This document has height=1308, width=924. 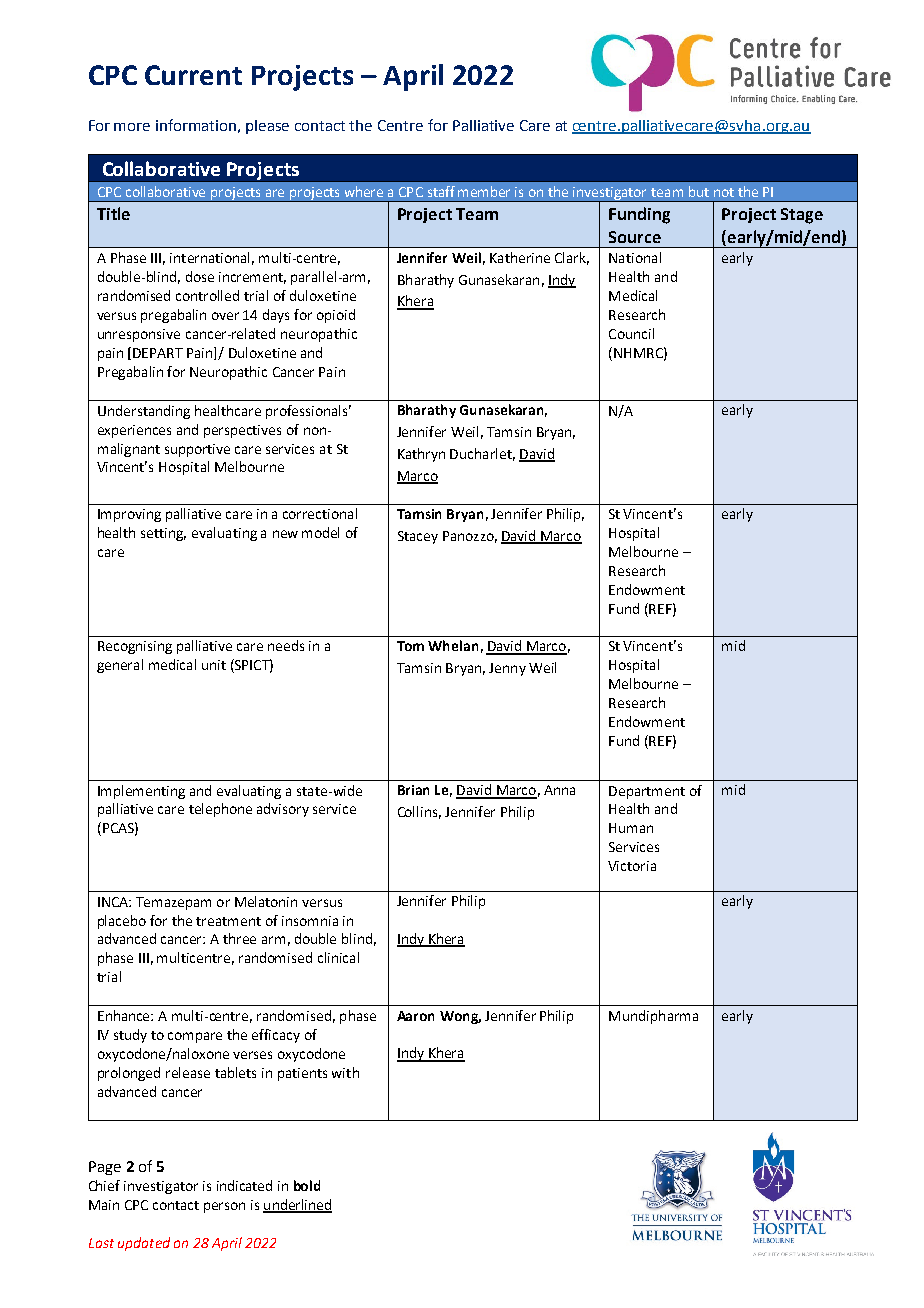 I want to click on not, so click(x=724, y=192).
